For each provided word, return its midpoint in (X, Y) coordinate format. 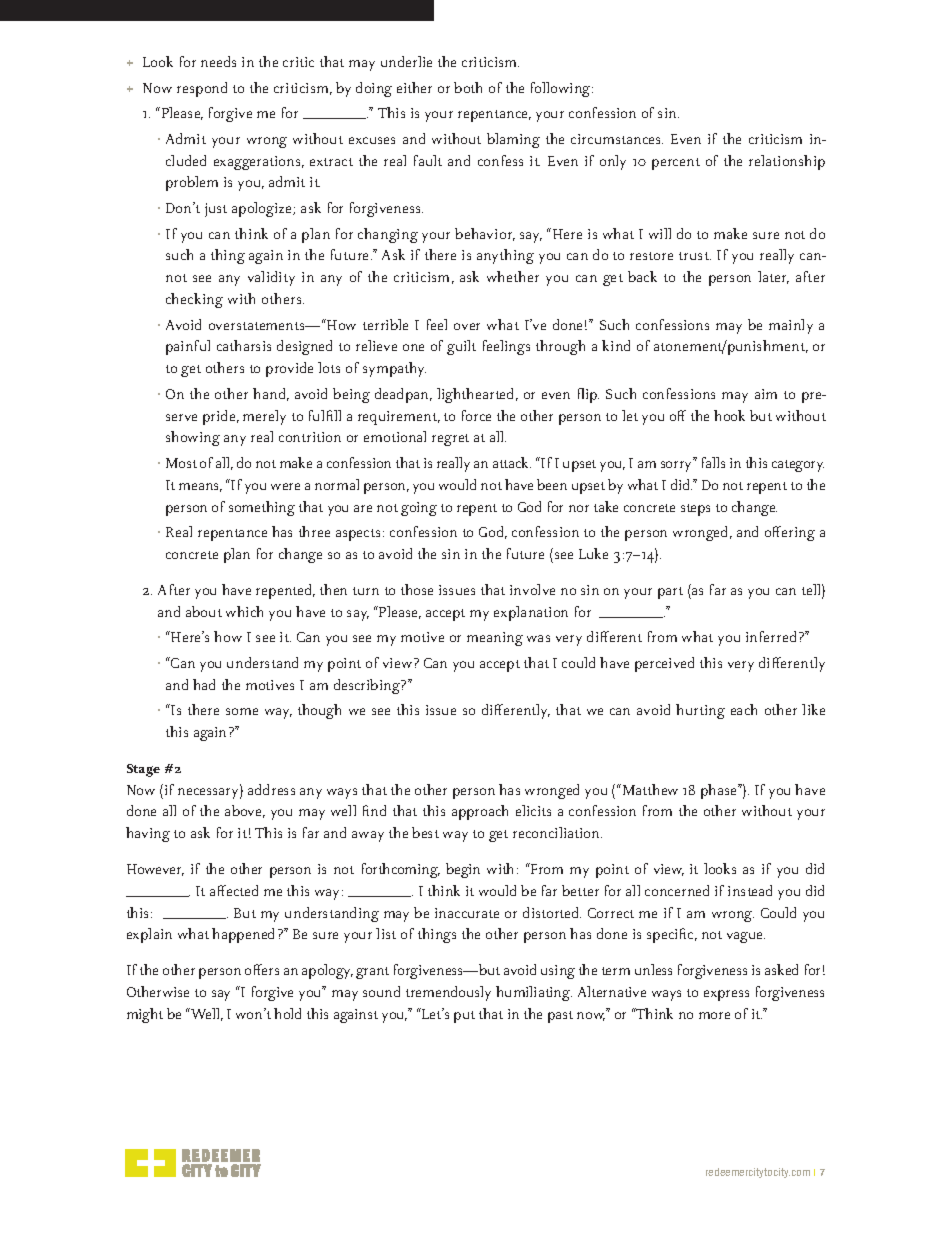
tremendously (448, 993)
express (726, 995)
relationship (787, 162)
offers (262, 969)
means (200, 487)
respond (202, 89)
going (419, 509)
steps (695, 510)
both (468, 87)
